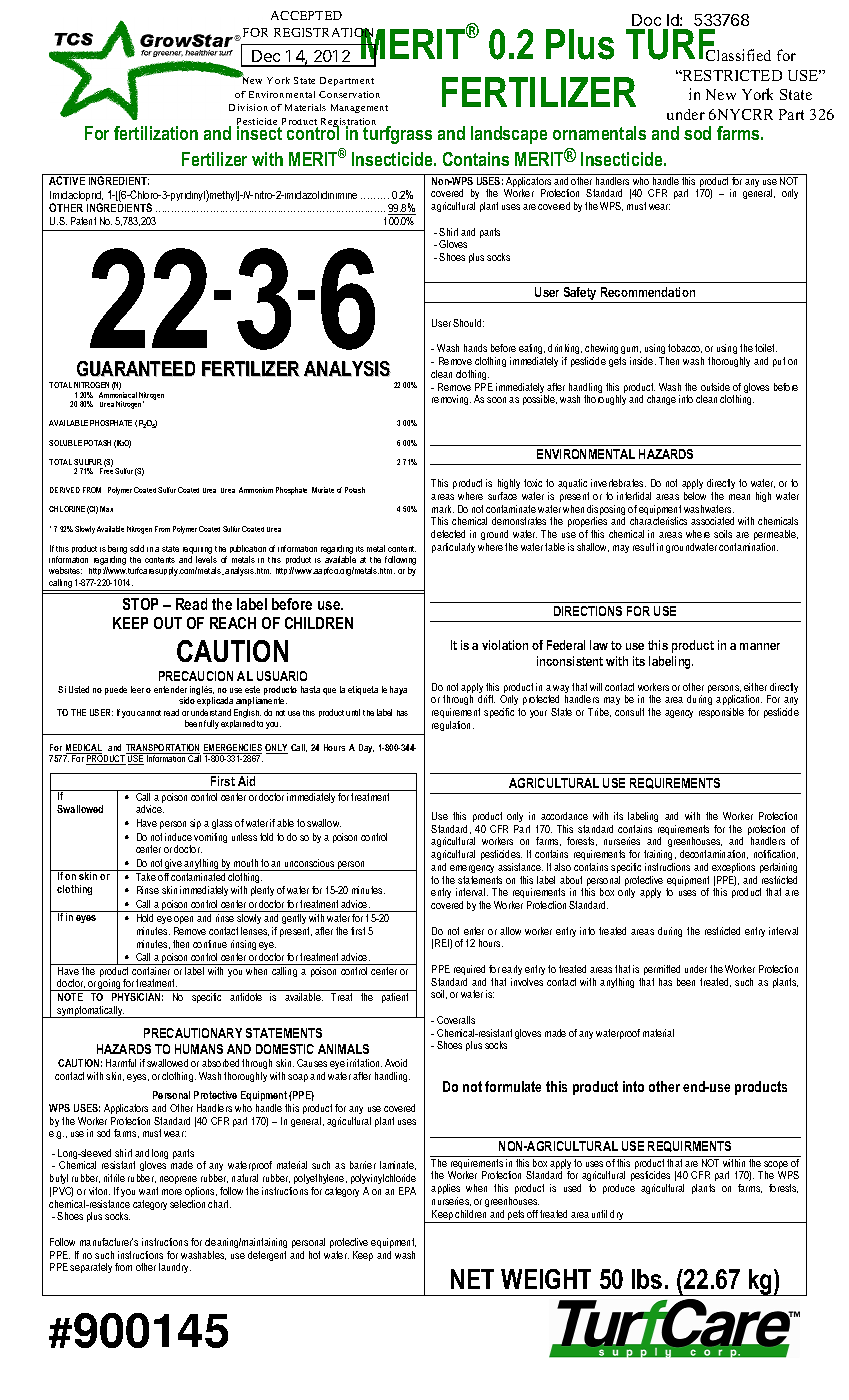 The height and width of the screenshot is (1400, 849). What do you see at coordinates (599, 133) in the screenshot?
I see `ornamentals` at bounding box center [599, 133].
